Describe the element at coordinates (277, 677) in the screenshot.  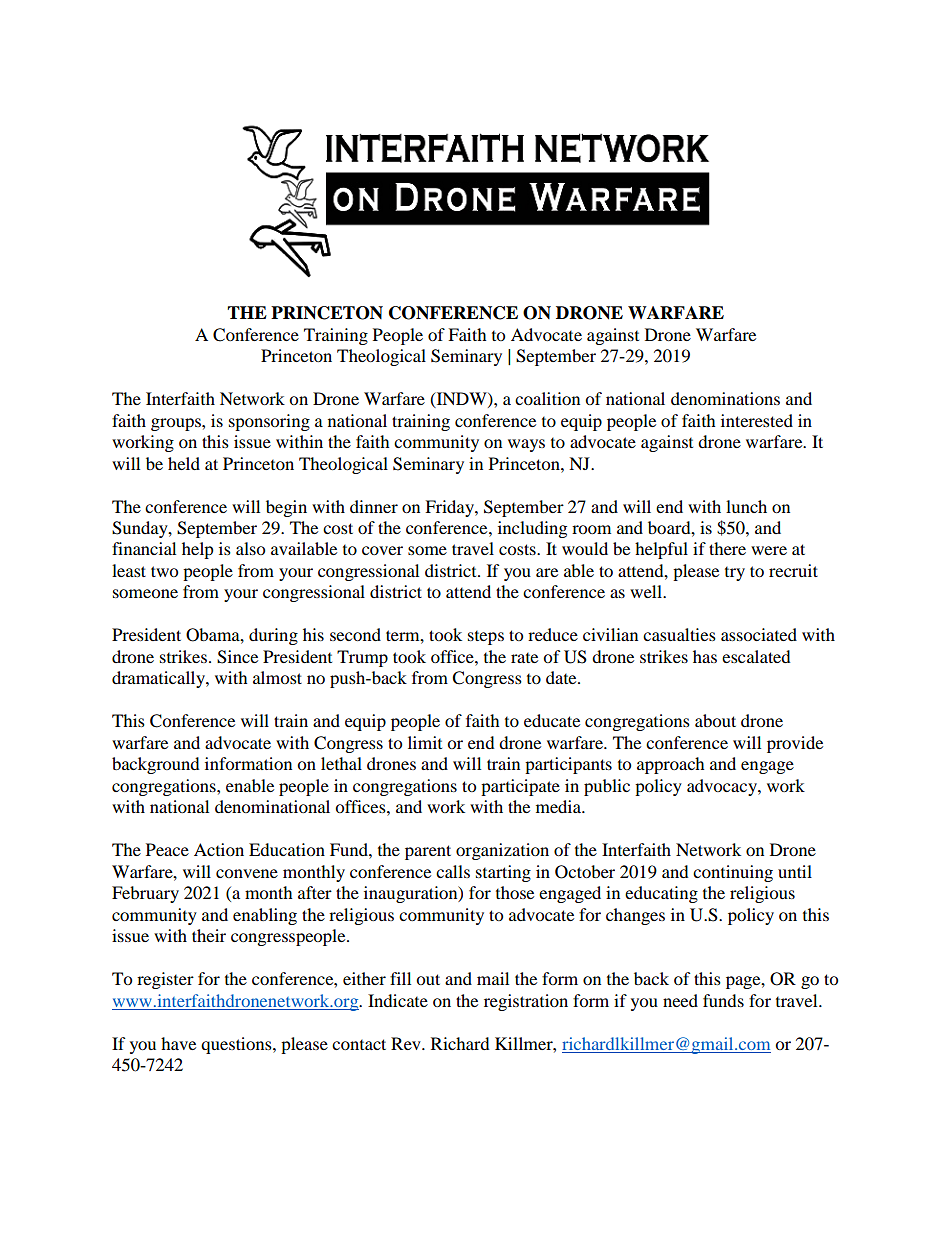
I see `almost` at that location.
